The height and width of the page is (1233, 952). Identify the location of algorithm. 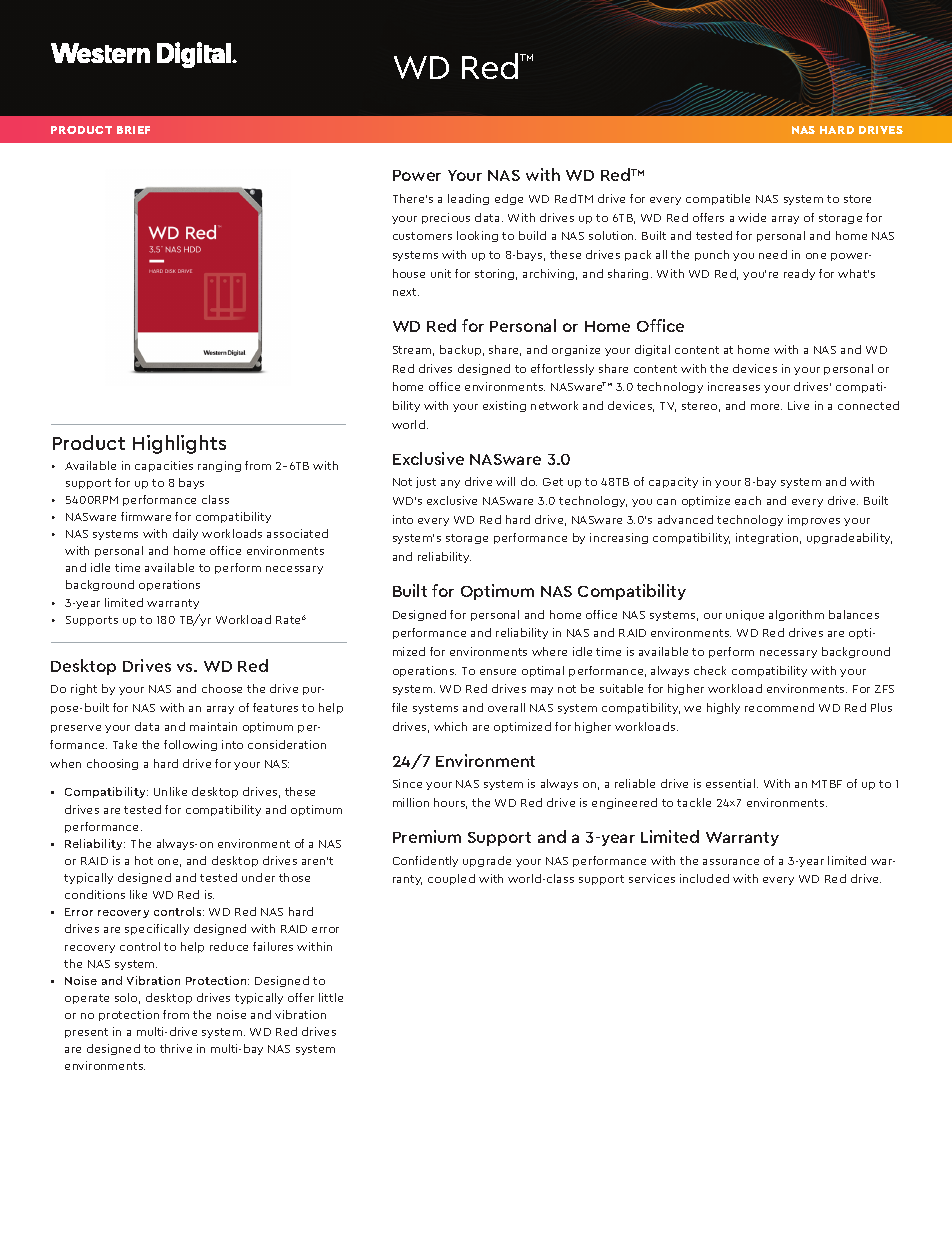
(796, 615).
